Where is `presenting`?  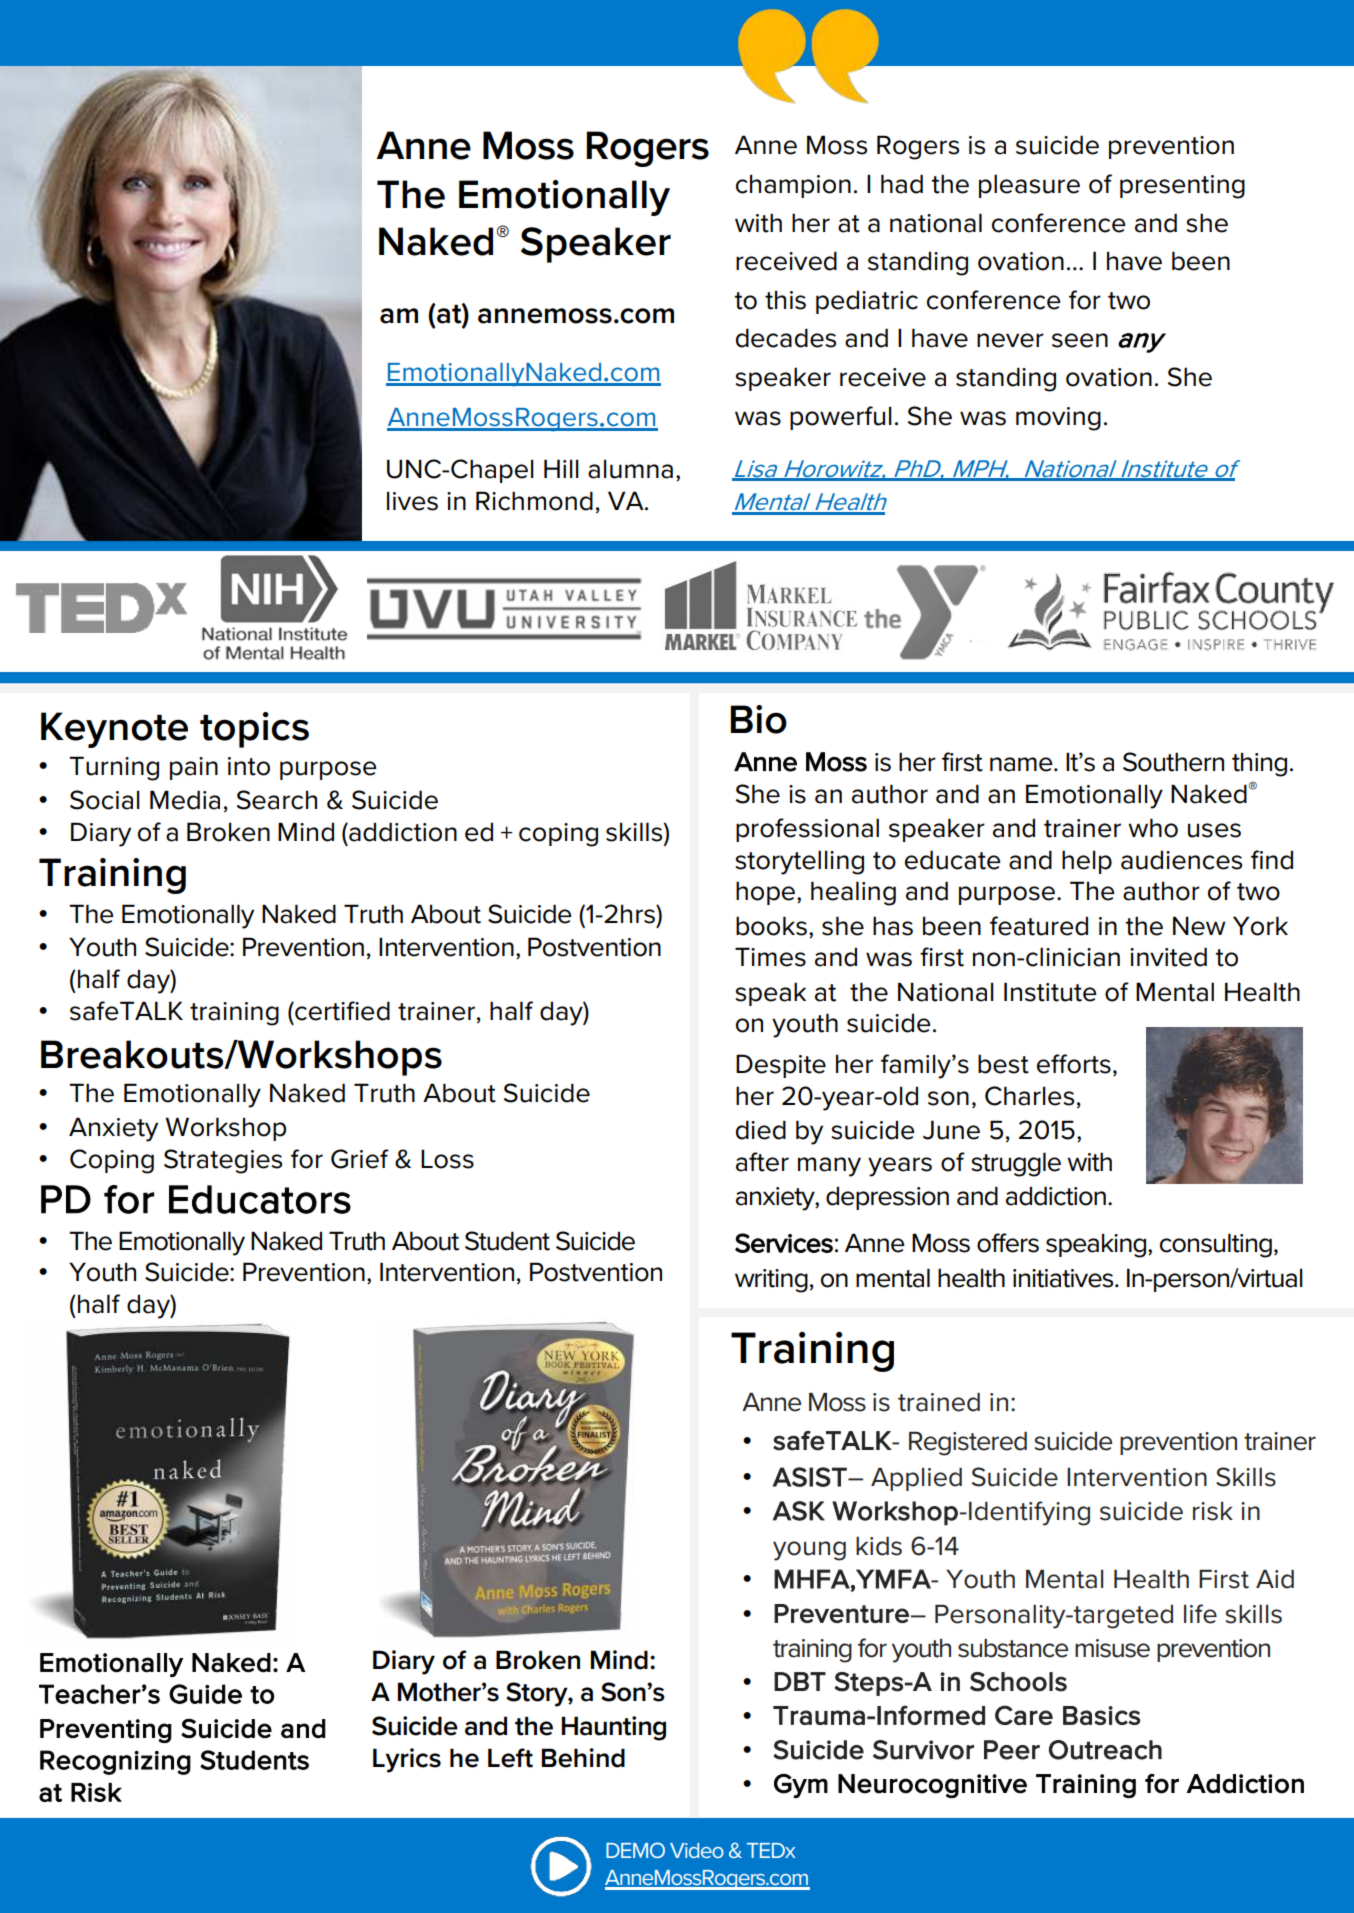 presenting is located at coordinates (1182, 187).
